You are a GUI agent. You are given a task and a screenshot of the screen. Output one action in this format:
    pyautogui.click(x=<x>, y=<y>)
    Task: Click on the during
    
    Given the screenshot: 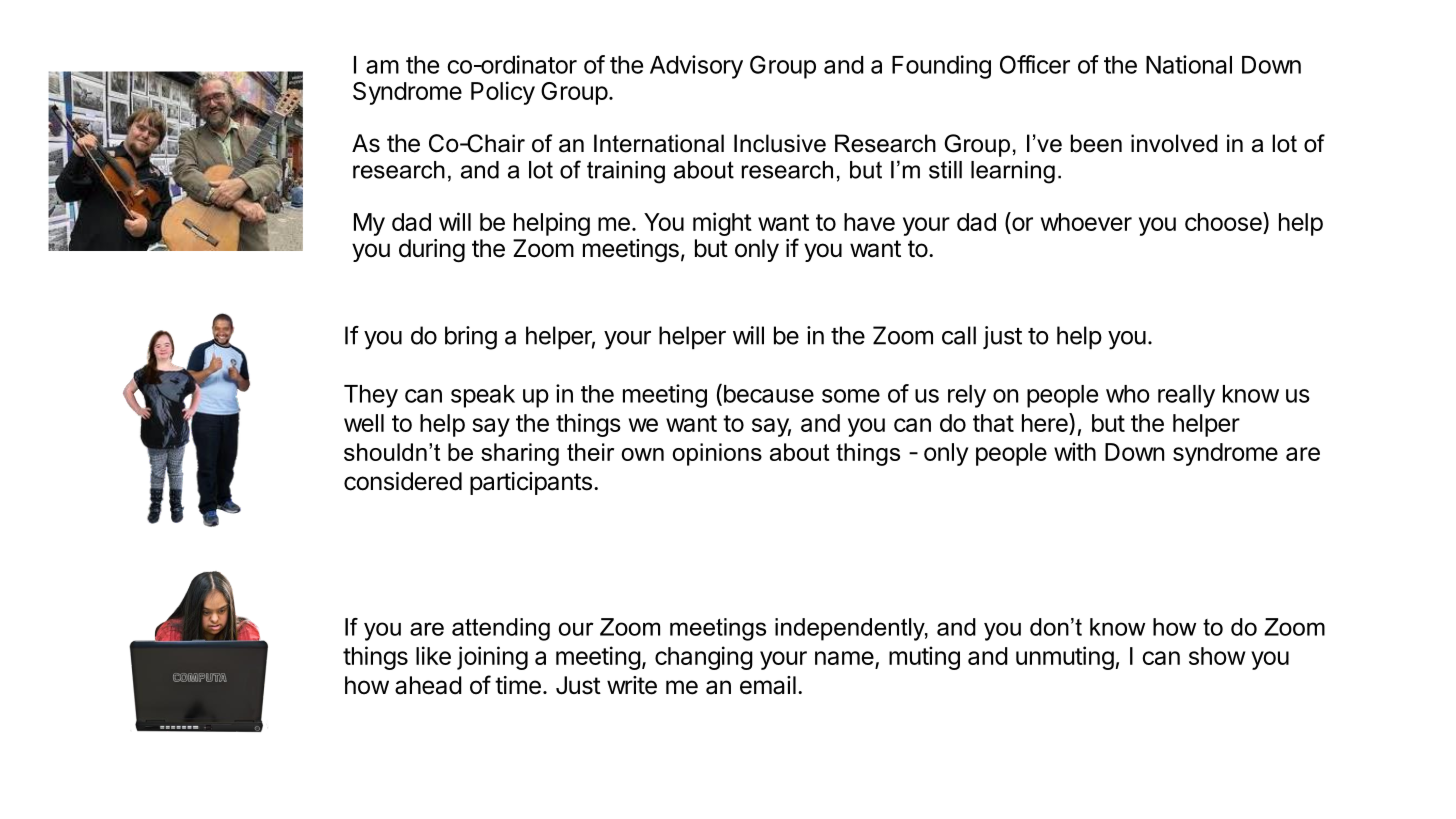 What is the action you would take?
    pyautogui.click(x=432, y=250)
